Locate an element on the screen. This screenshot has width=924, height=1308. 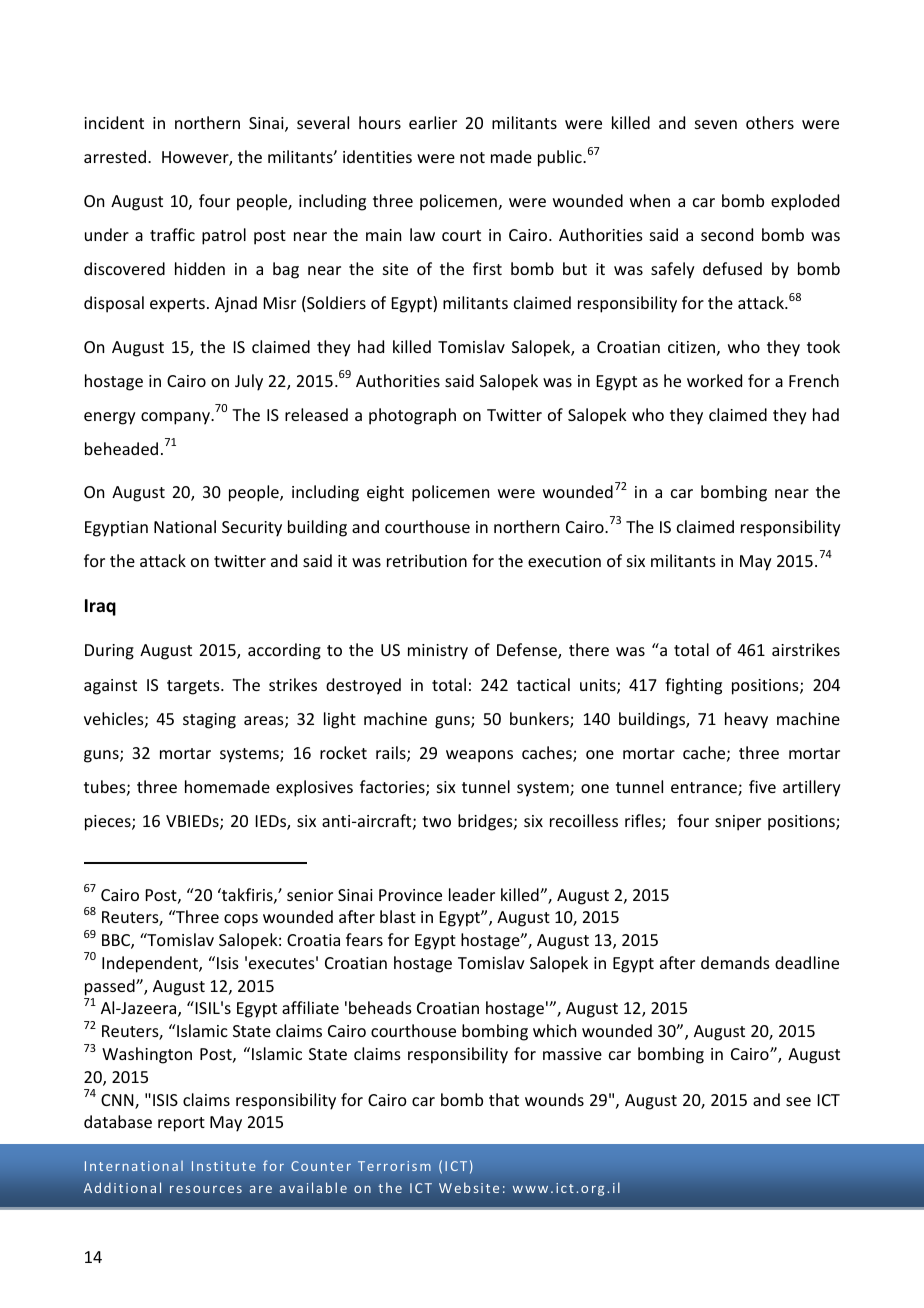
July is located at coordinates (249, 382).
